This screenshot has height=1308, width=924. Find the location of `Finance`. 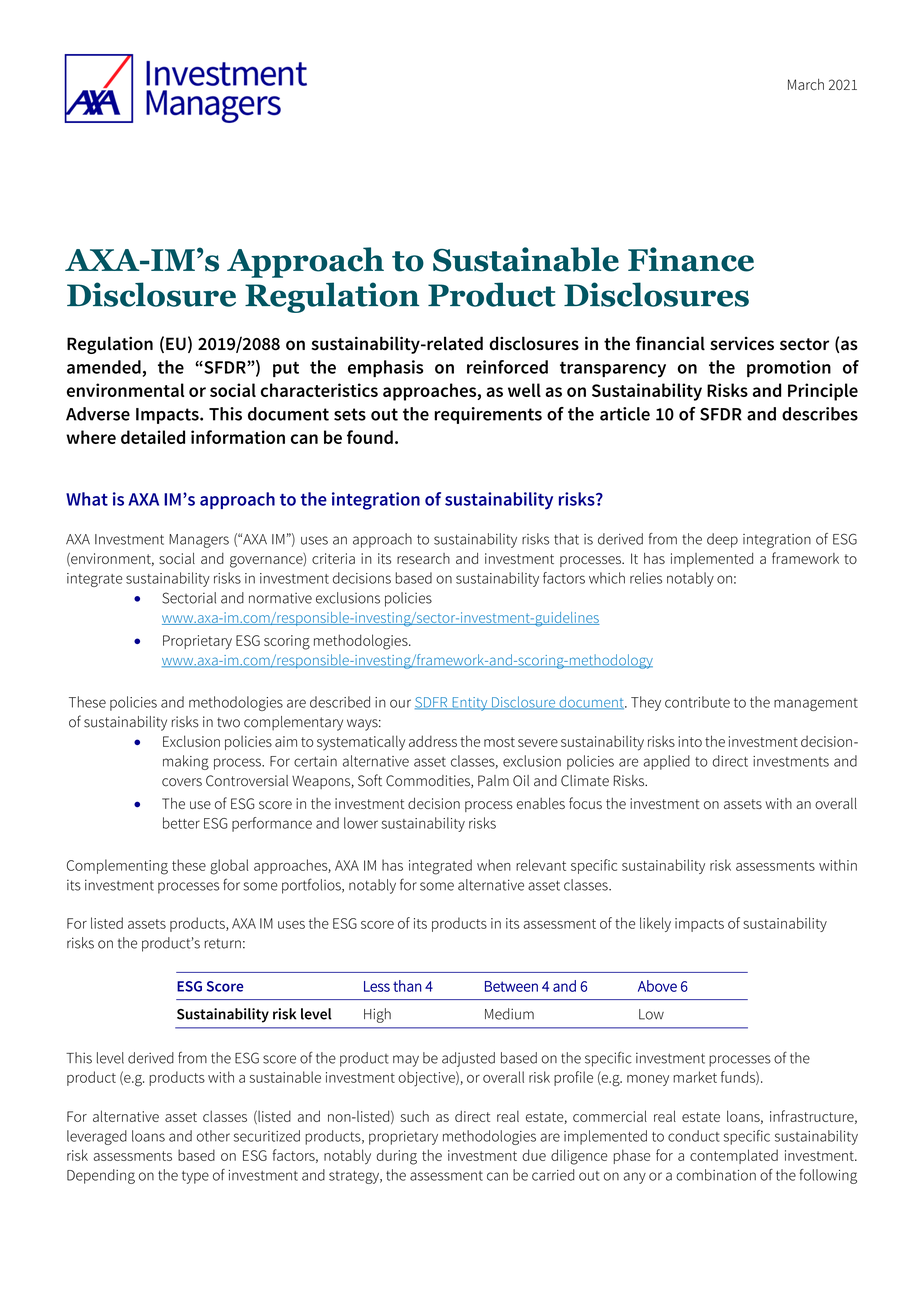

Finance is located at coordinates (691, 259).
